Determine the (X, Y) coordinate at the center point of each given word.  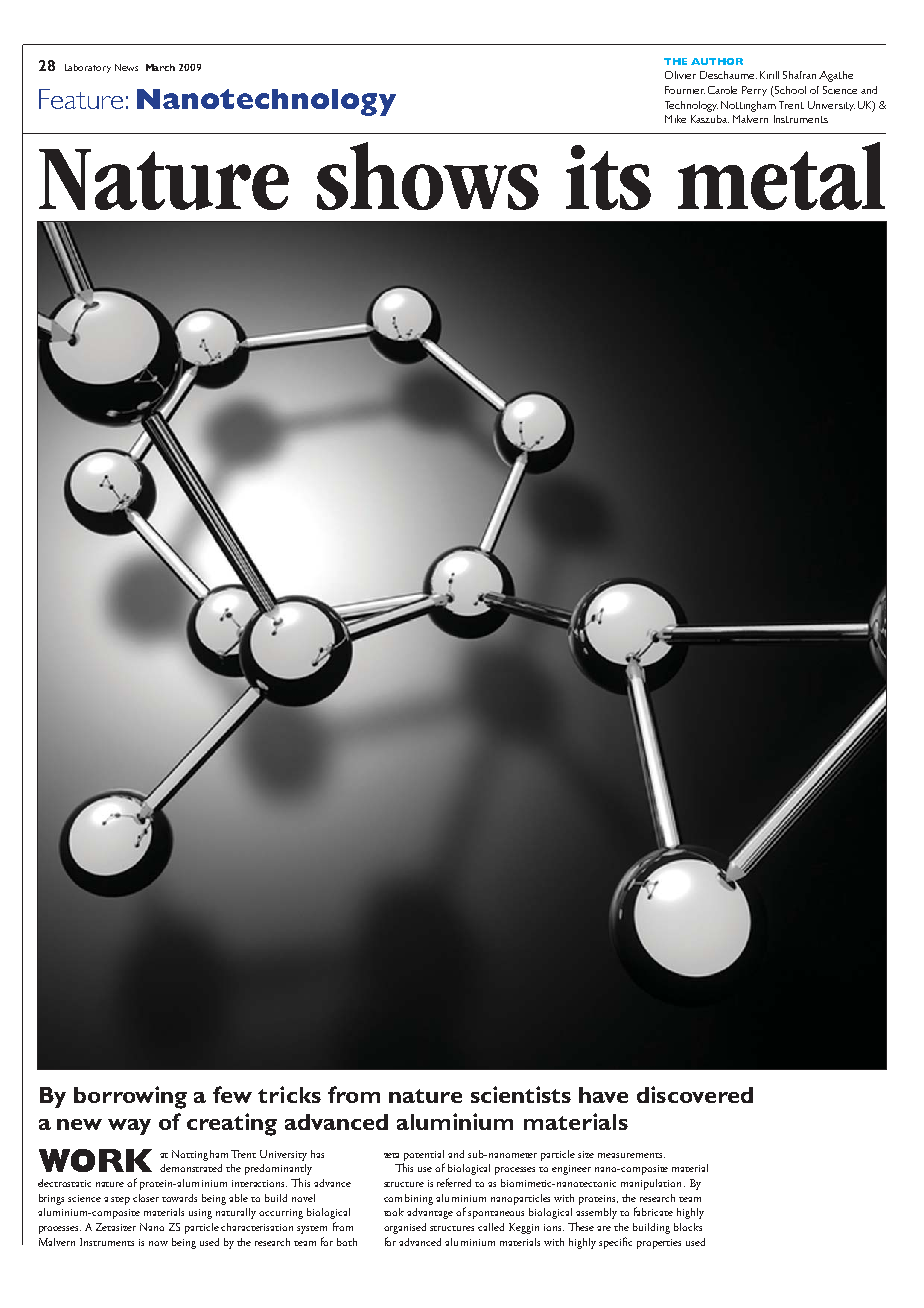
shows (428, 176)
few (232, 1094)
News (126, 67)
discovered (695, 1094)
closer (146, 1198)
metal (781, 176)
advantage (430, 1213)
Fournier (685, 90)
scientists (521, 1094)
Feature (81, 99)
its (608, 177)
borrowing (130, 1097)
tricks (289, 1094)
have (603, 1095)
